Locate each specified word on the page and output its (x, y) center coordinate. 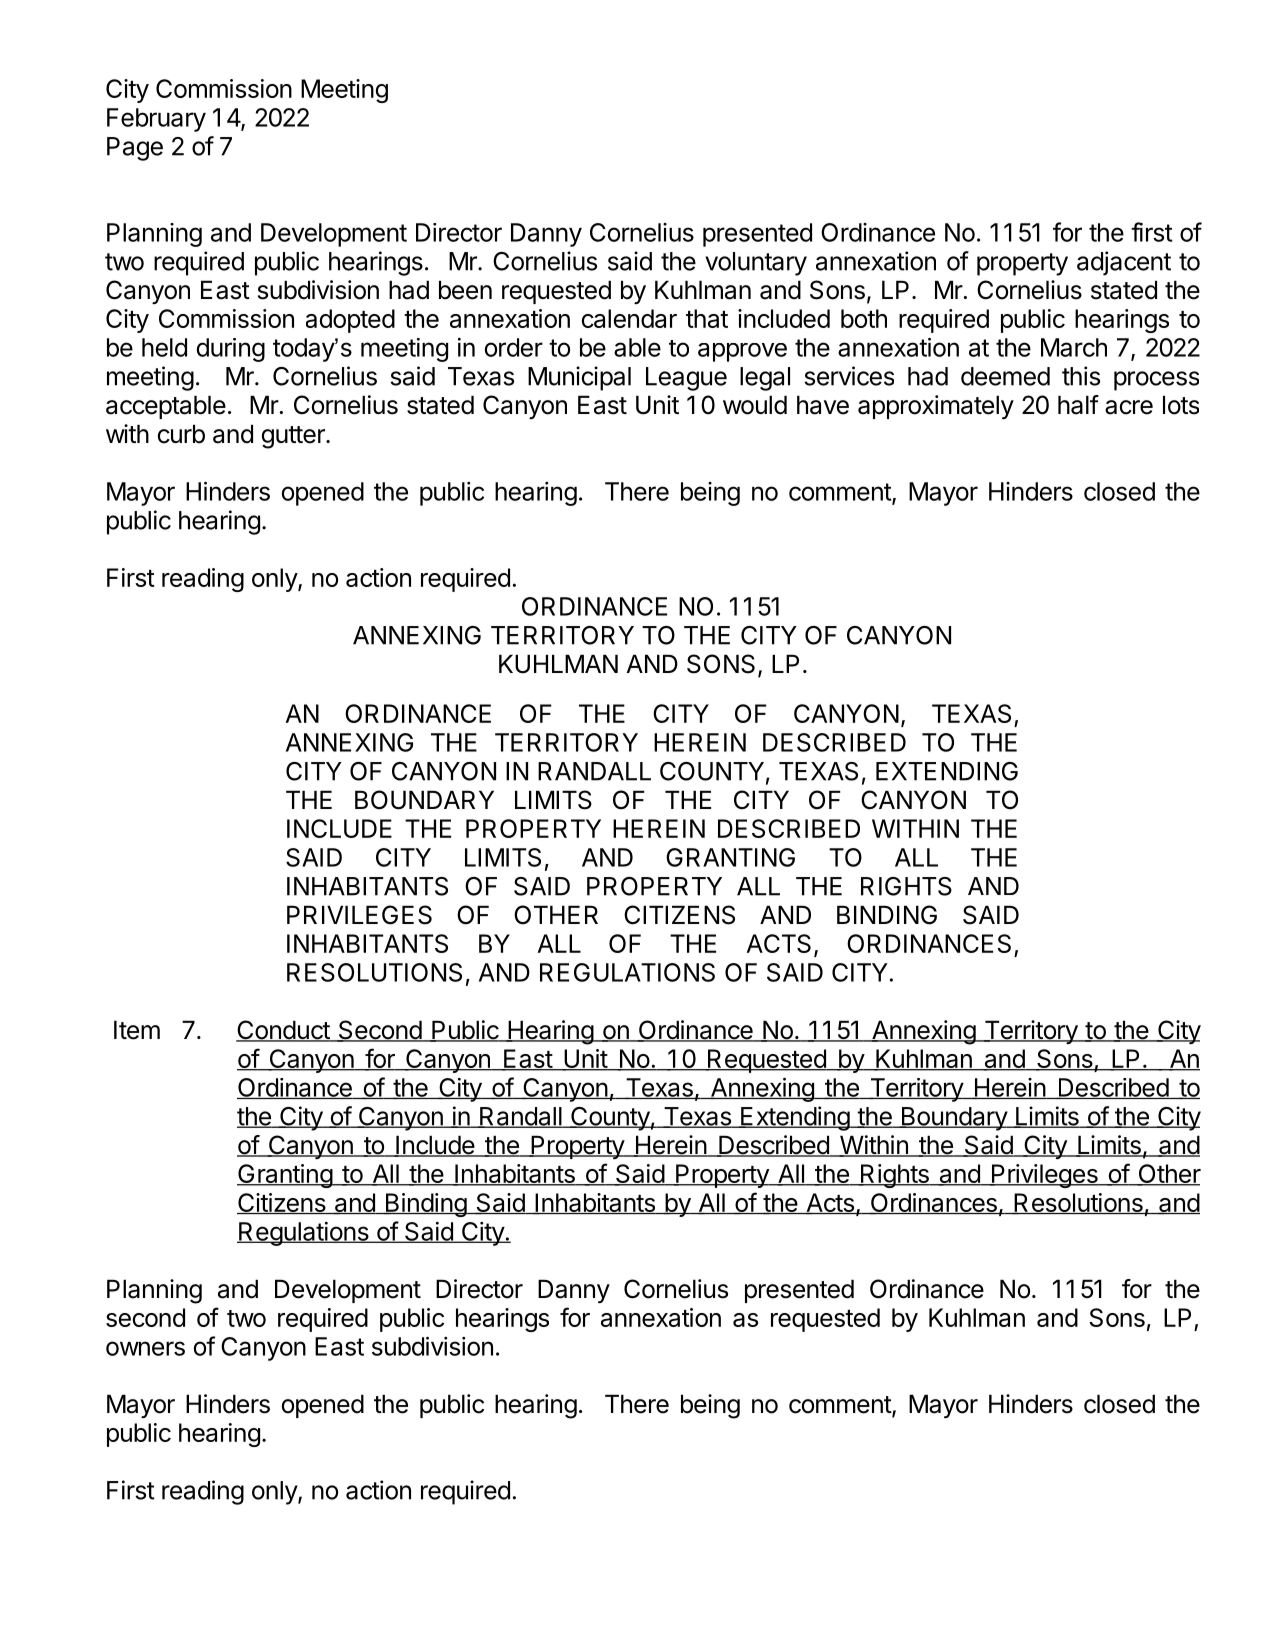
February (156, 120)
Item (137, 1030)
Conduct (283, 1031)
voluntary (756, 264)
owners (145, 1348)
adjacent (1124, 263)
